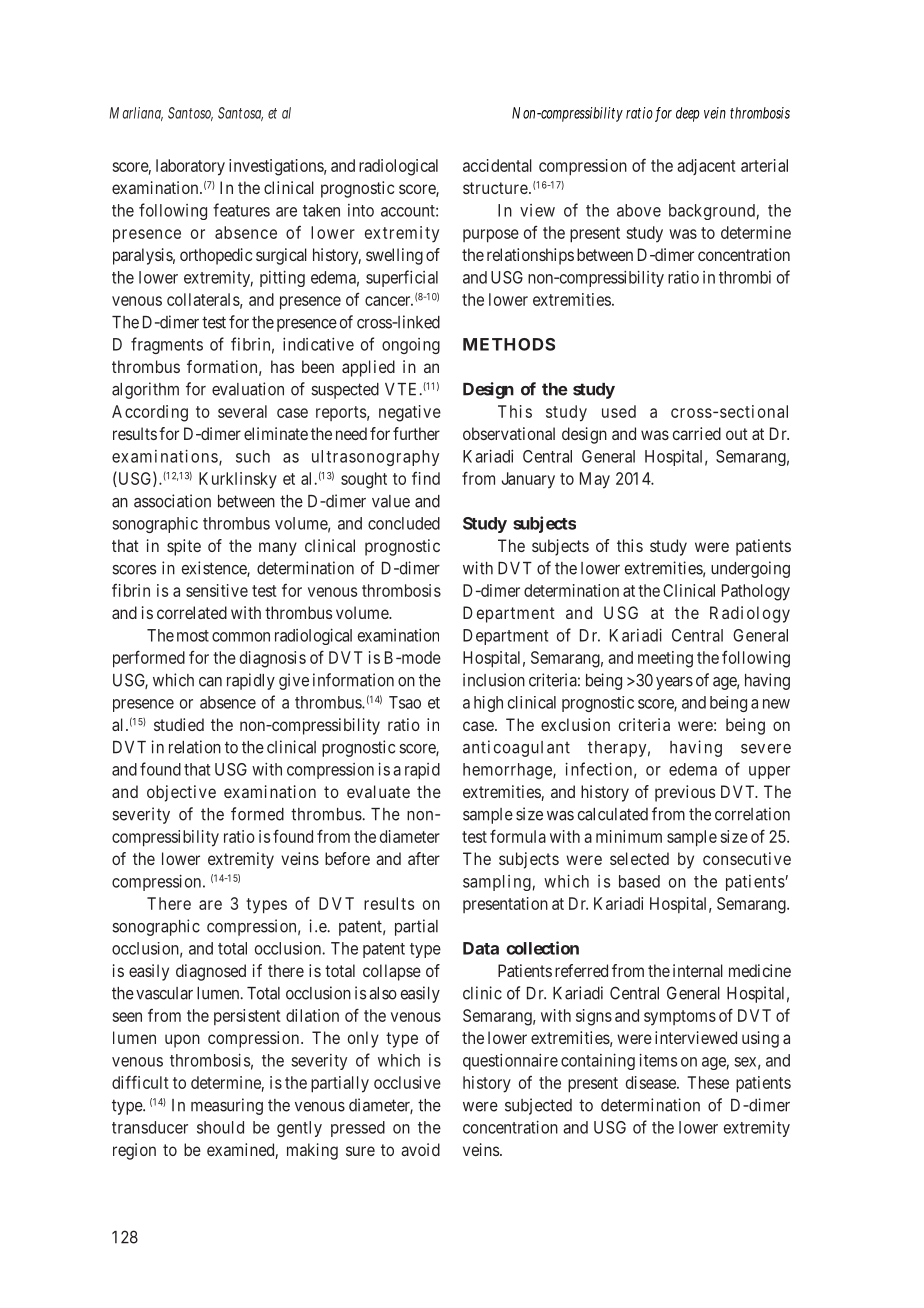 The height and width of the image is (1308, 924). I want to click on laboratory, so click(190, 167).
